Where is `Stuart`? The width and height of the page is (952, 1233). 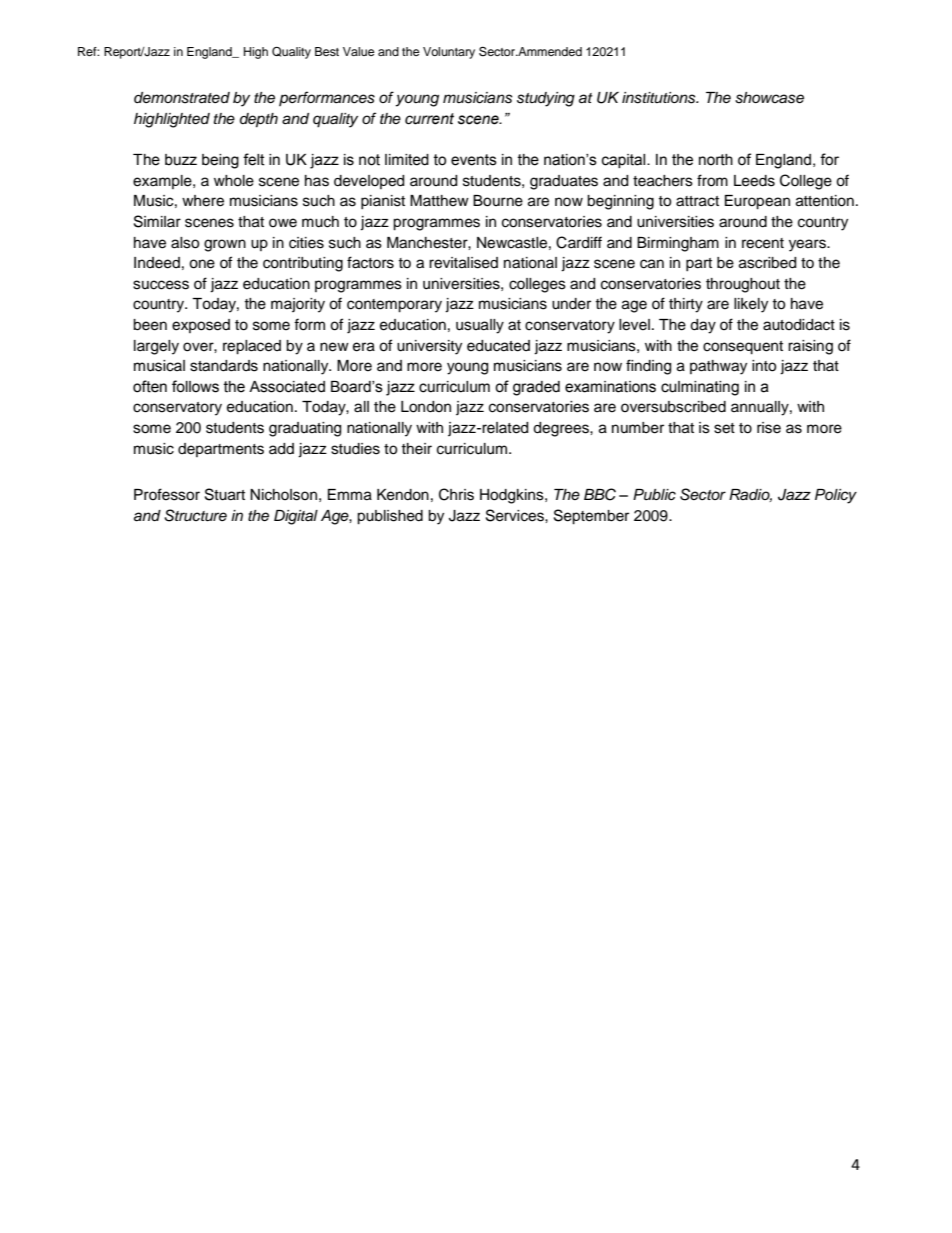 Stuart is located at coordinates (225, 494).
